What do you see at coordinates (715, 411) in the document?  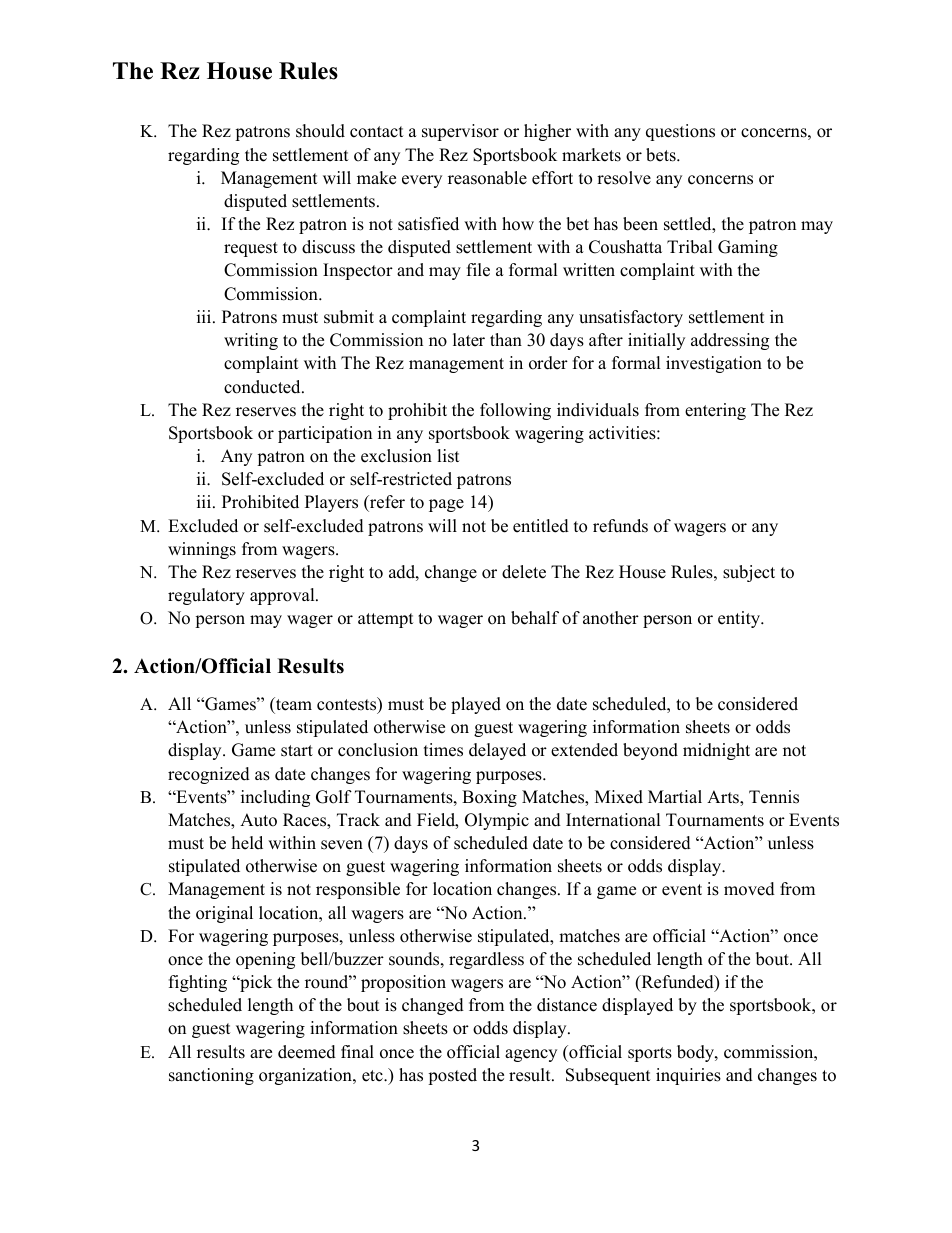 I see `entering` at bounding box center [715, 411].
